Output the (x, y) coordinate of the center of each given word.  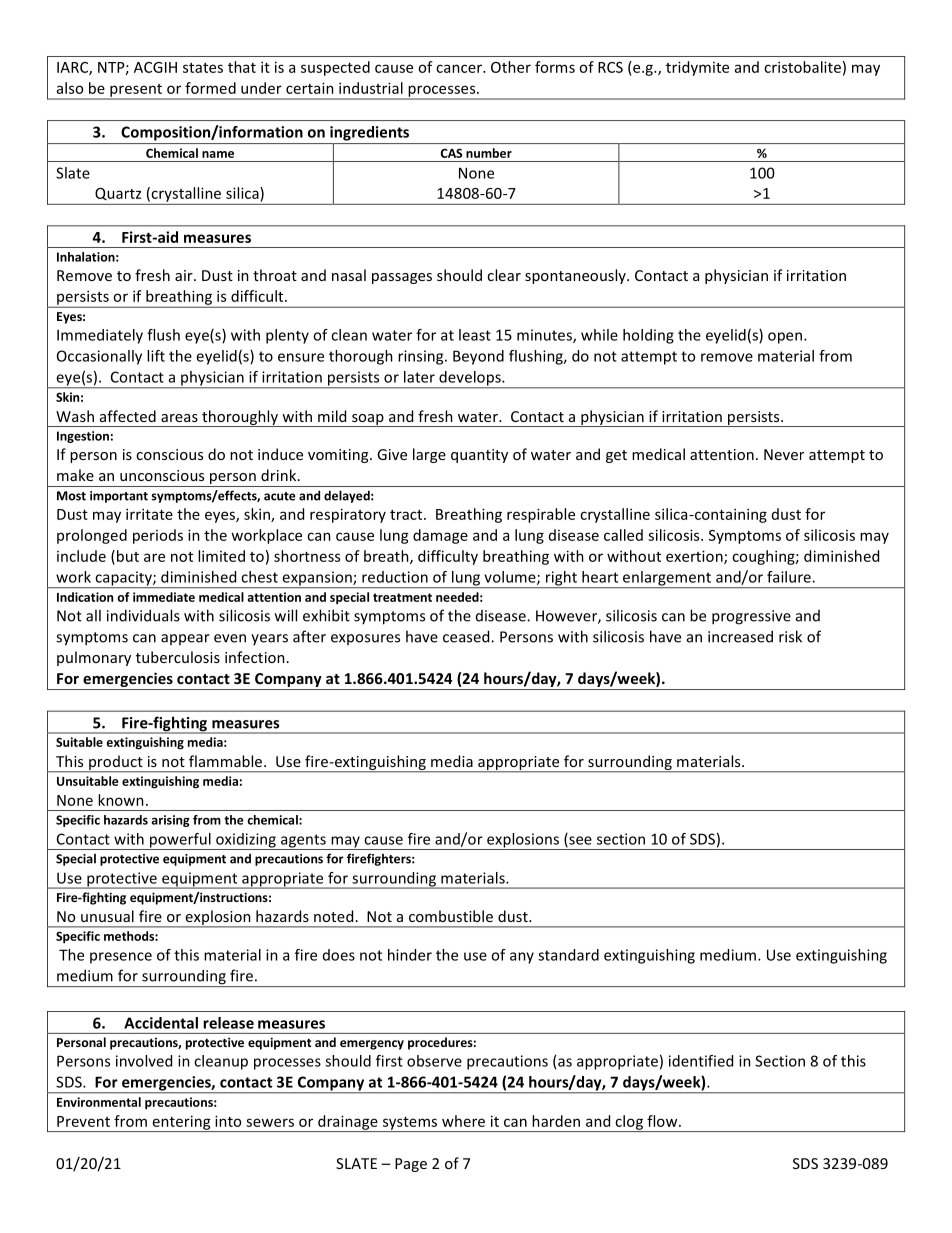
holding (648, 336)
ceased (467, 636)
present (136, 91)
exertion (695, 557)
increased (740, 636)
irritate (149, 514)
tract (407, 515)
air (185, 275)
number (489, 153)
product (116, 764)
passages (402, 278)
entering (181, 1123)
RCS (610, 67)
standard (568, 955)
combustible (451, 916)
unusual (107, 916)
